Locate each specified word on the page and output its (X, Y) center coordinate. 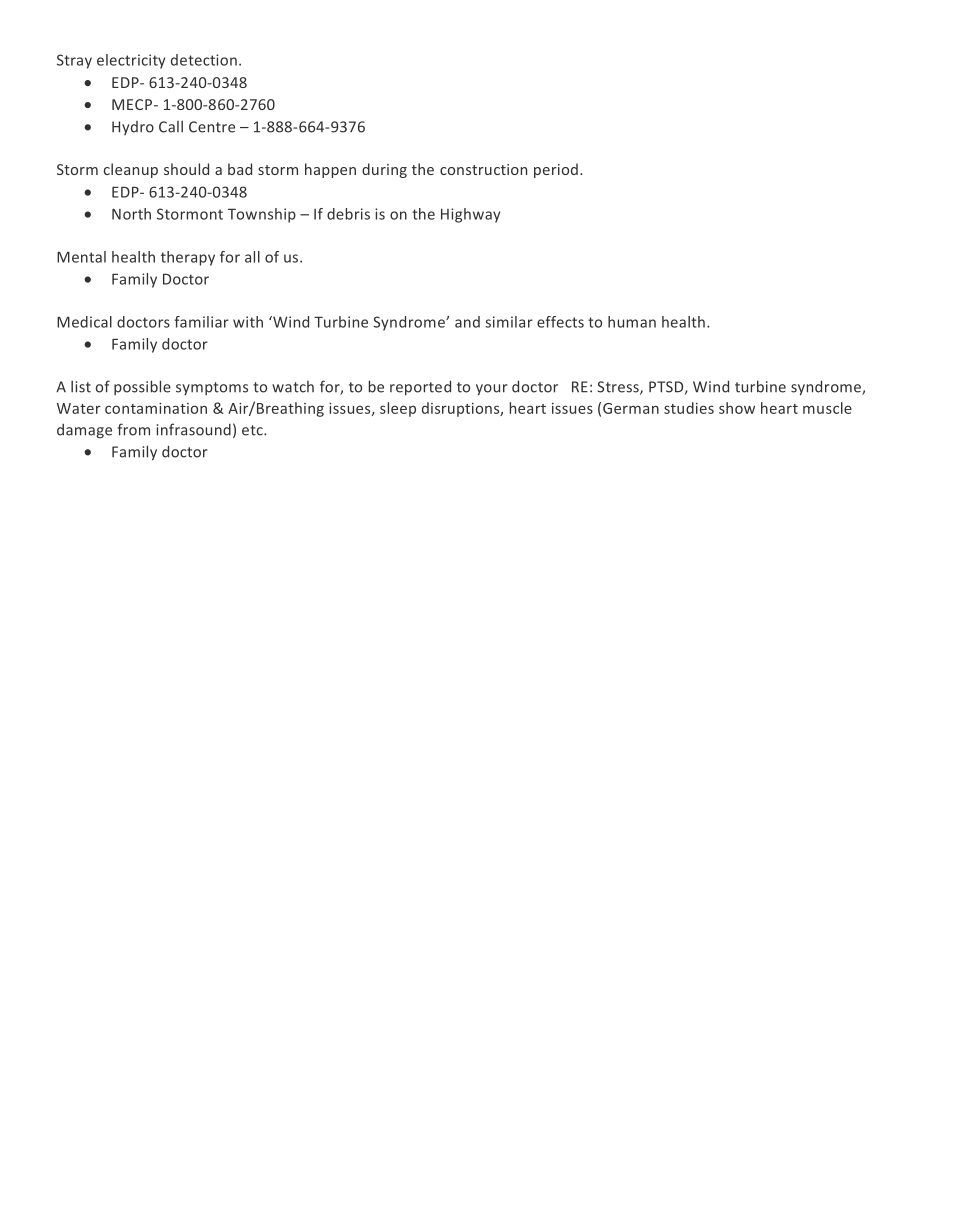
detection (204, 60)
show (737, 408)
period (556, 170)
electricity (131, 61)
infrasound (193, 429)
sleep (398, 409)
